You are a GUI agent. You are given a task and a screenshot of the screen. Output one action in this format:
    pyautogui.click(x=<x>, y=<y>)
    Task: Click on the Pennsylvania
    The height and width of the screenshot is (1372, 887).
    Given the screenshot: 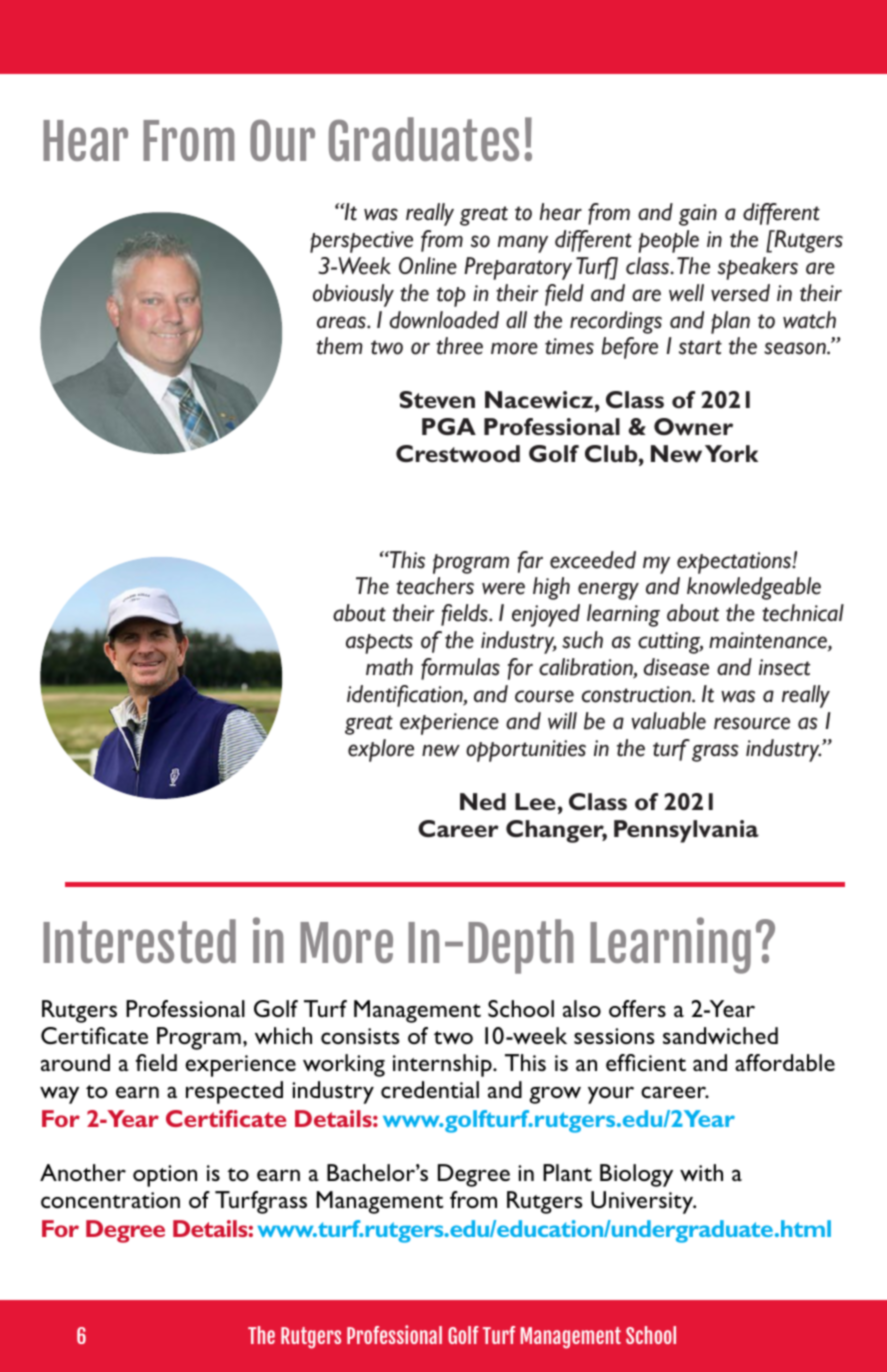 What is the action you would take?
    pyautogui.click(x=686, y=831)
